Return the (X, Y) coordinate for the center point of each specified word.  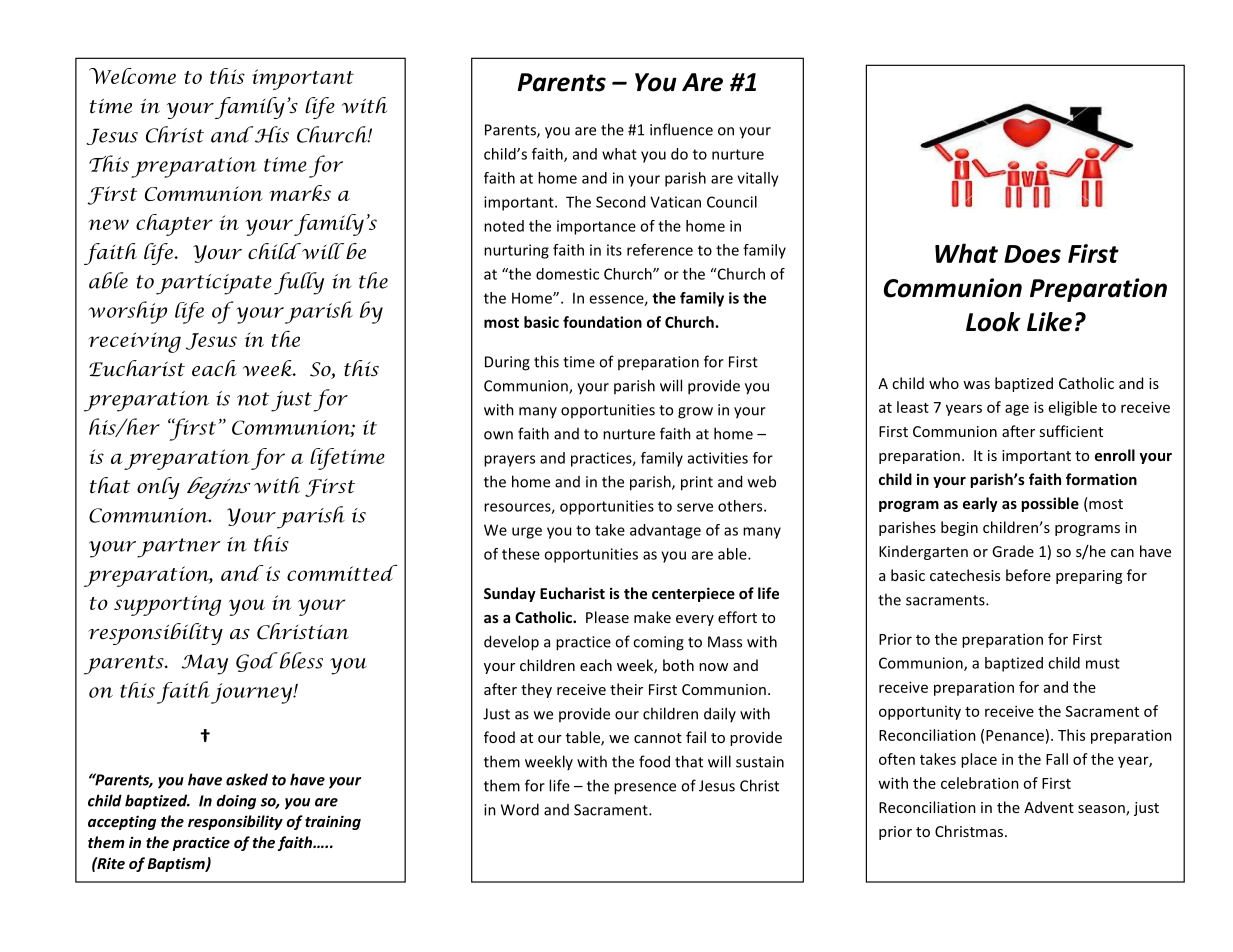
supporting (167, 605)
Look (993, 322)
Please (607, 617)
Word (520, 809)
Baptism (177, 864)
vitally (758, 179)
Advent (1049, 807)
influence (681, 129)
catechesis (965, 575)
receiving (135, 342)
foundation (602, 322)
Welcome (132, 76)
